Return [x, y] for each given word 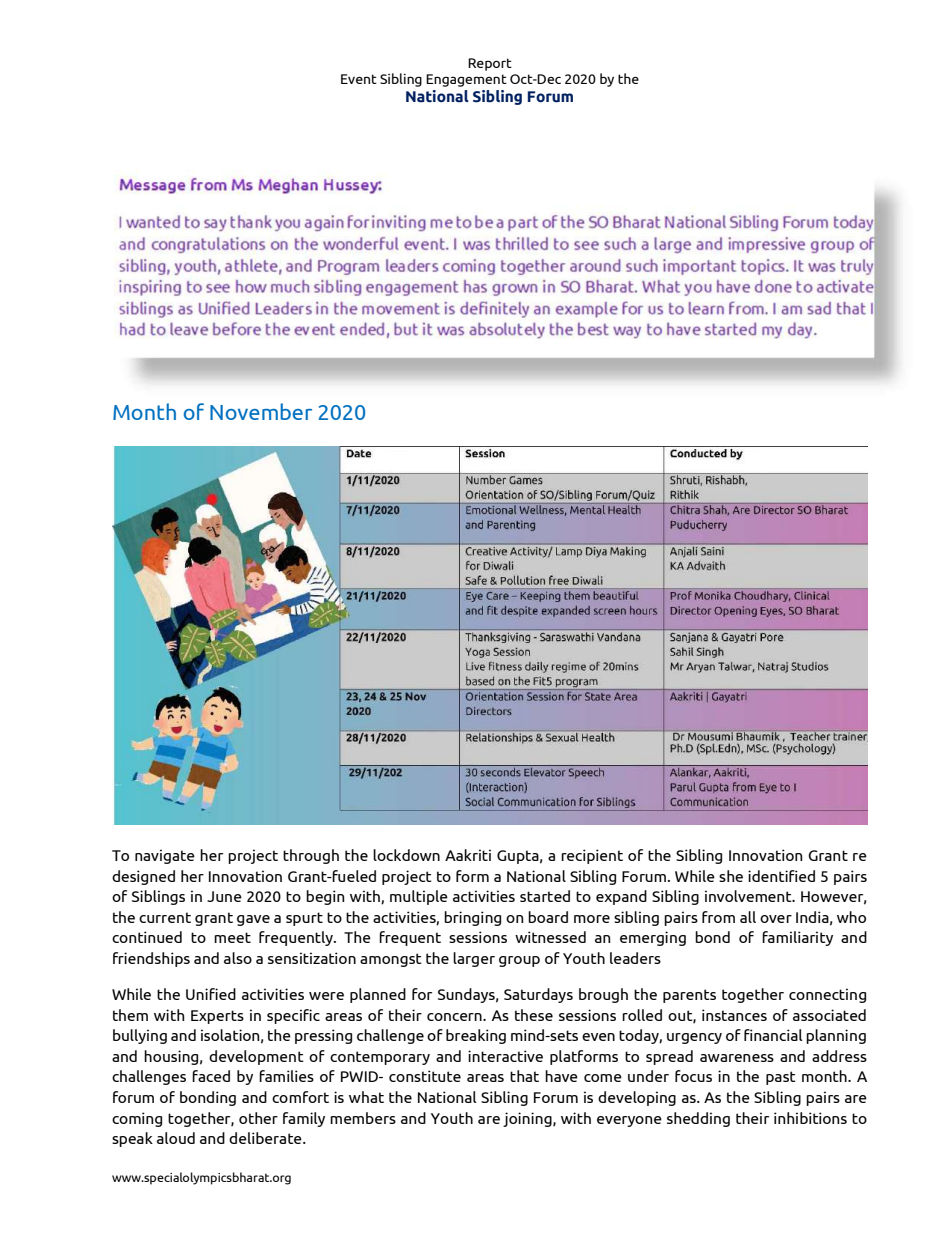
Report [490, 64]
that [524, 1076]
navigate [165, 856]
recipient [592, 856]
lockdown [406, 855]
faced [211, 1076]
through [311, 856]
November [261, 411]
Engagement [466, 80]
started [545, 896]
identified [781, 876]
